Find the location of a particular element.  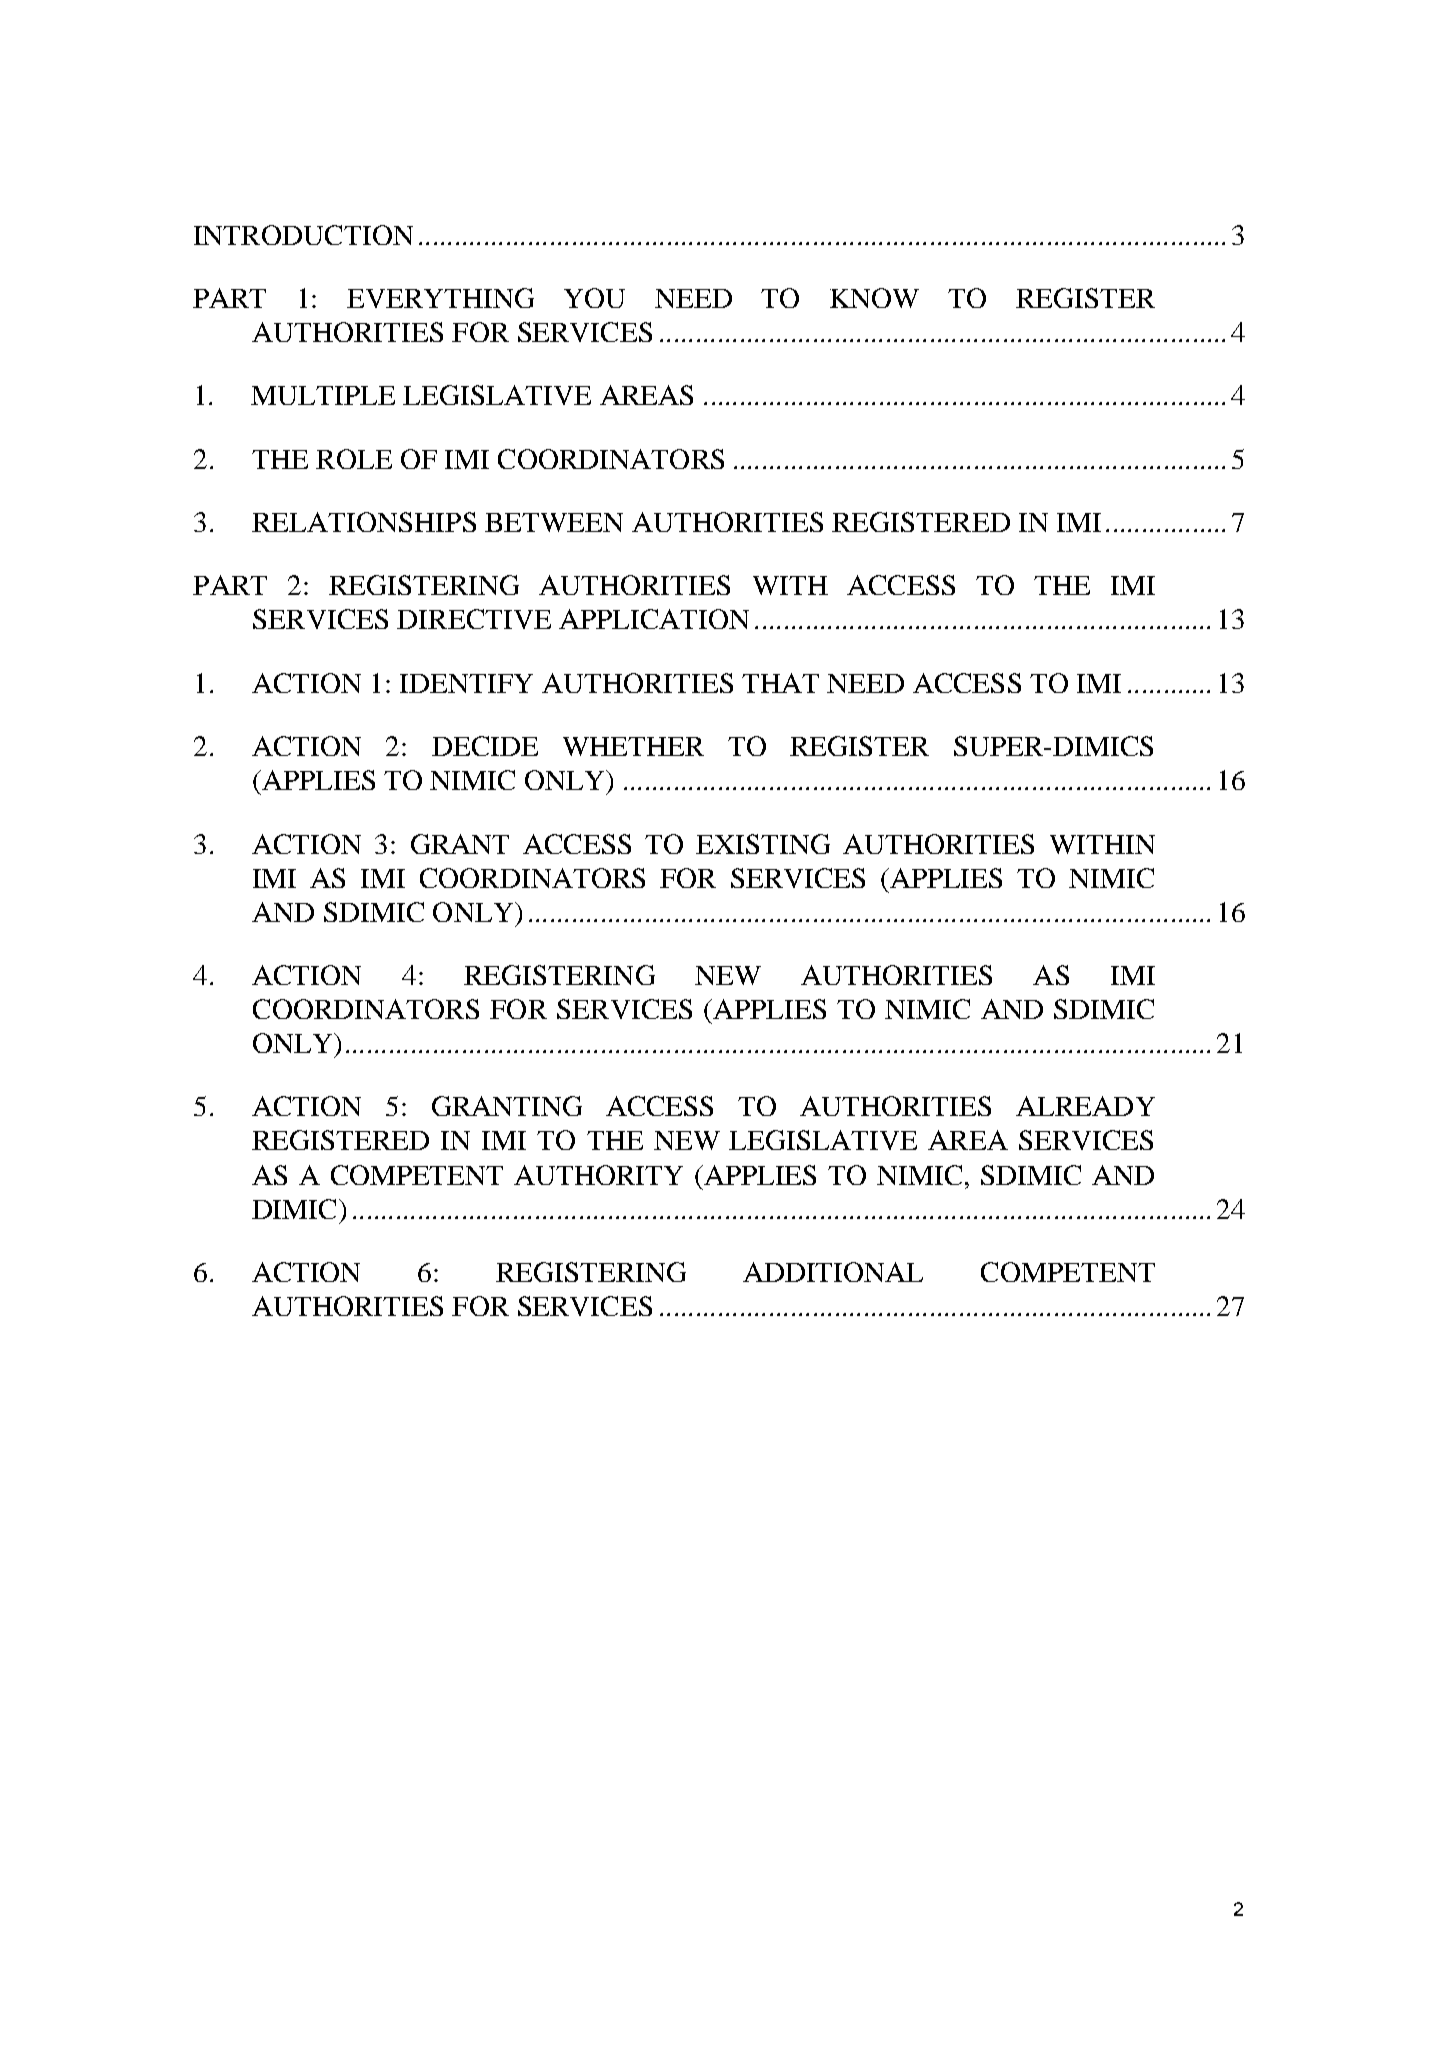

KNOW is located at coordinates (874, 298).
